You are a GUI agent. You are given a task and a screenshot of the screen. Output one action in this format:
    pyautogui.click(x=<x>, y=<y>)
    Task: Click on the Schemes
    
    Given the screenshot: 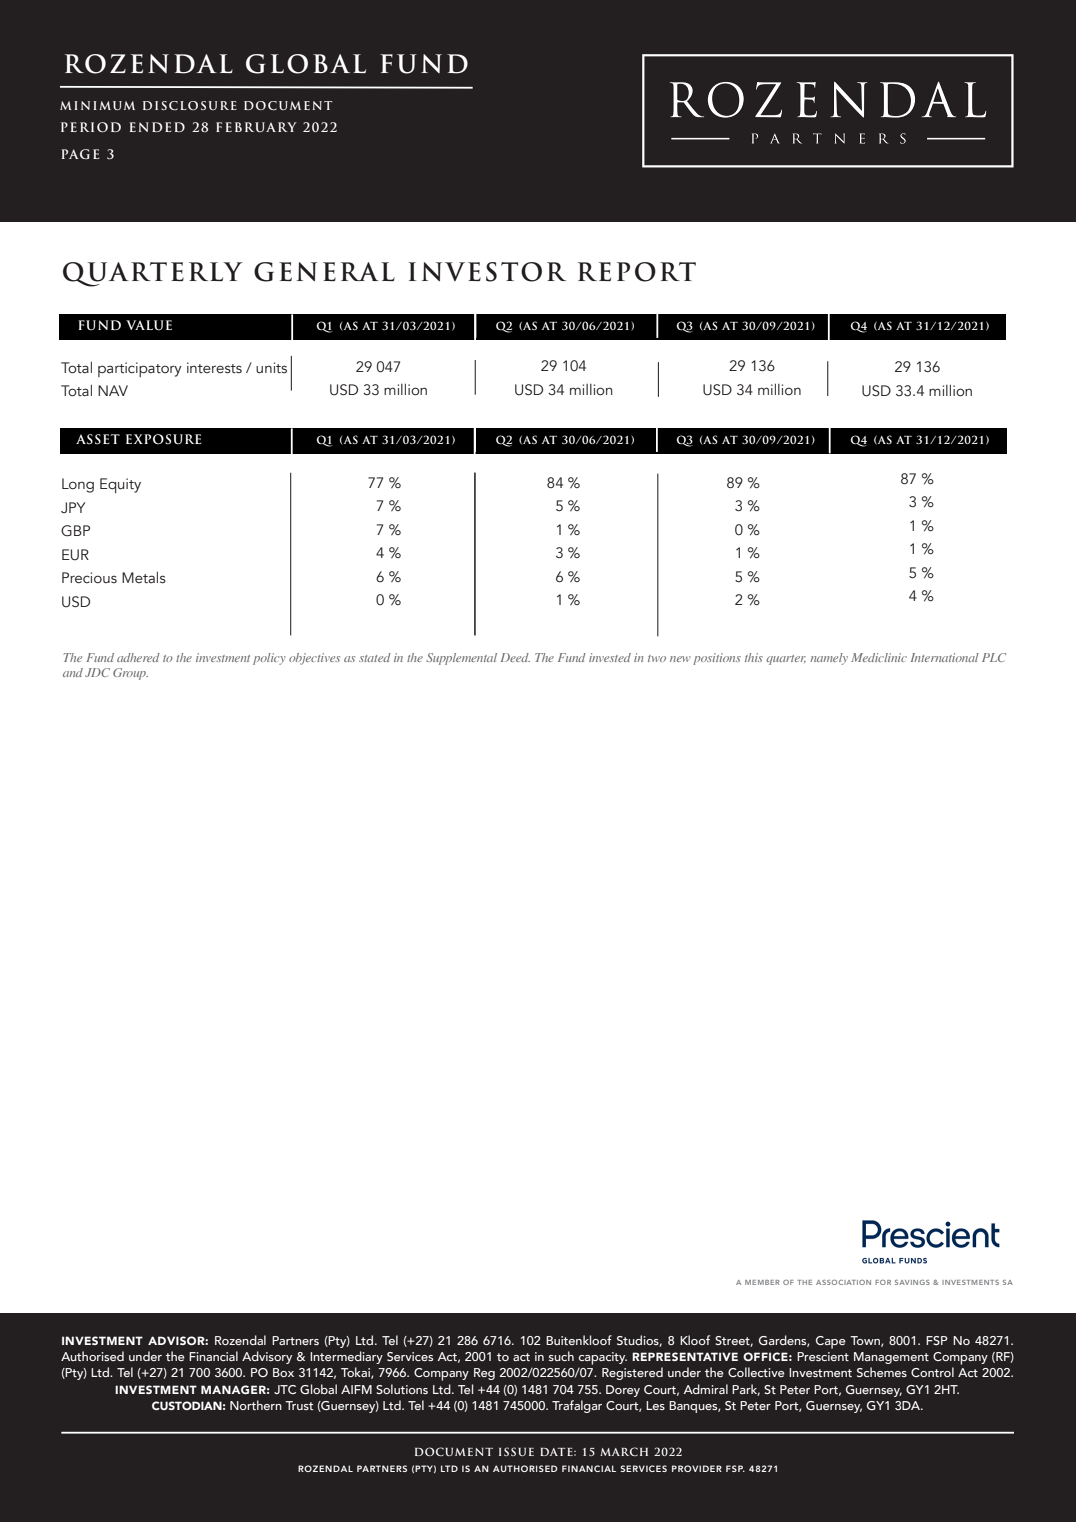 What is the action you would take?
    pyautogui.click(x=882, y=1372)
